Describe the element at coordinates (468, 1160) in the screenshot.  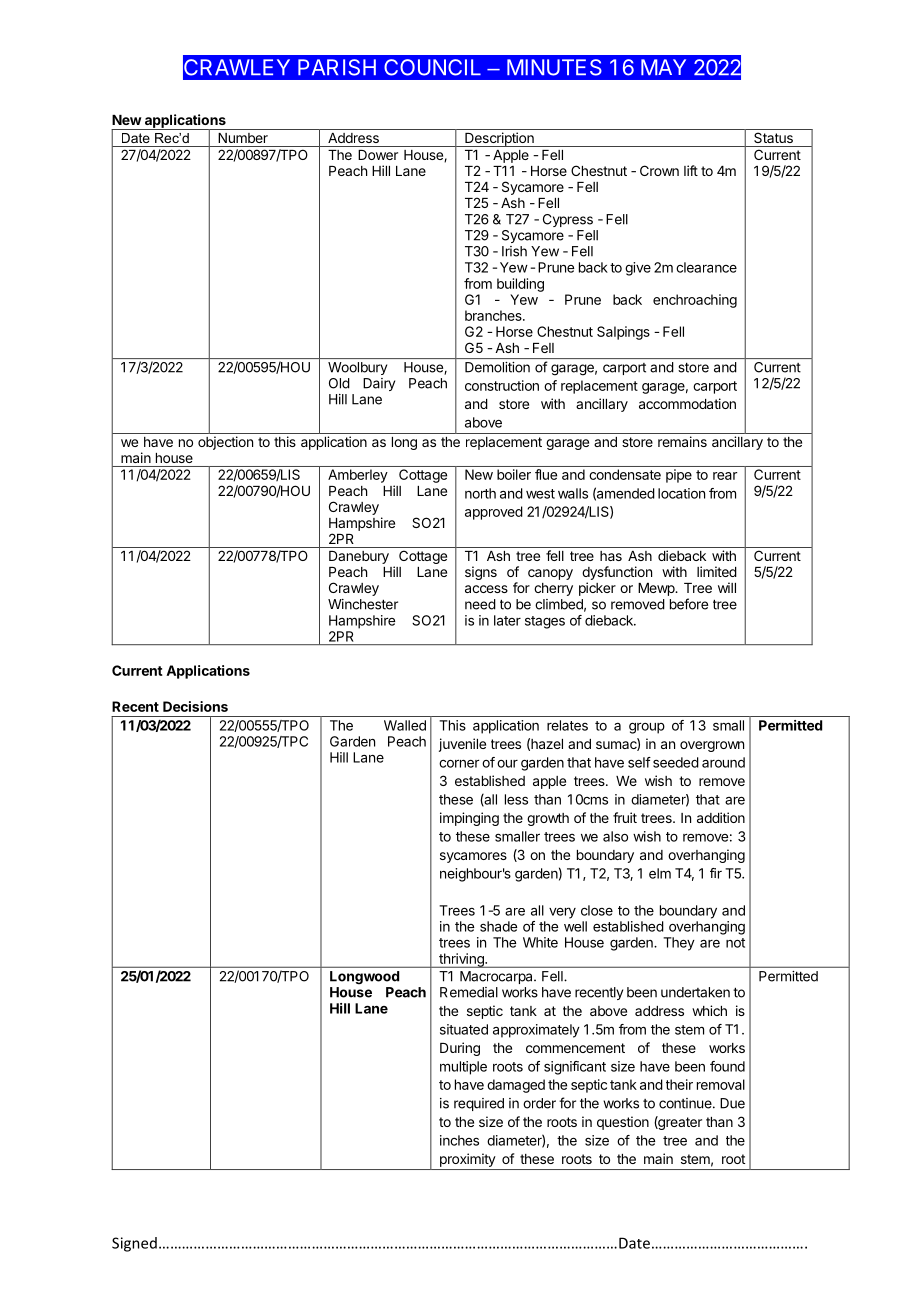
I see `proximity` at that location.
